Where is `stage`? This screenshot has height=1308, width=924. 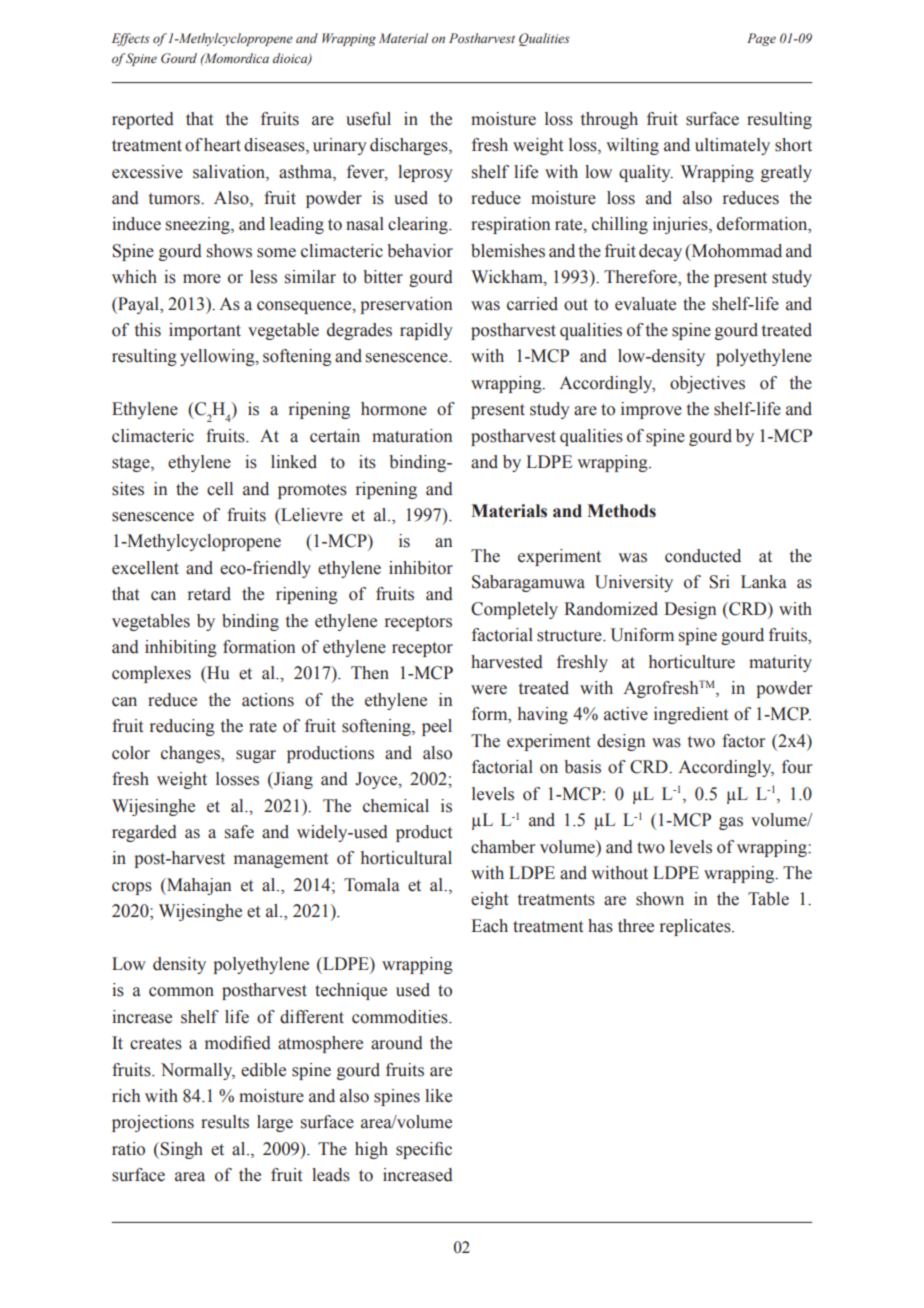
stage is located at coordinates (132, 464).
